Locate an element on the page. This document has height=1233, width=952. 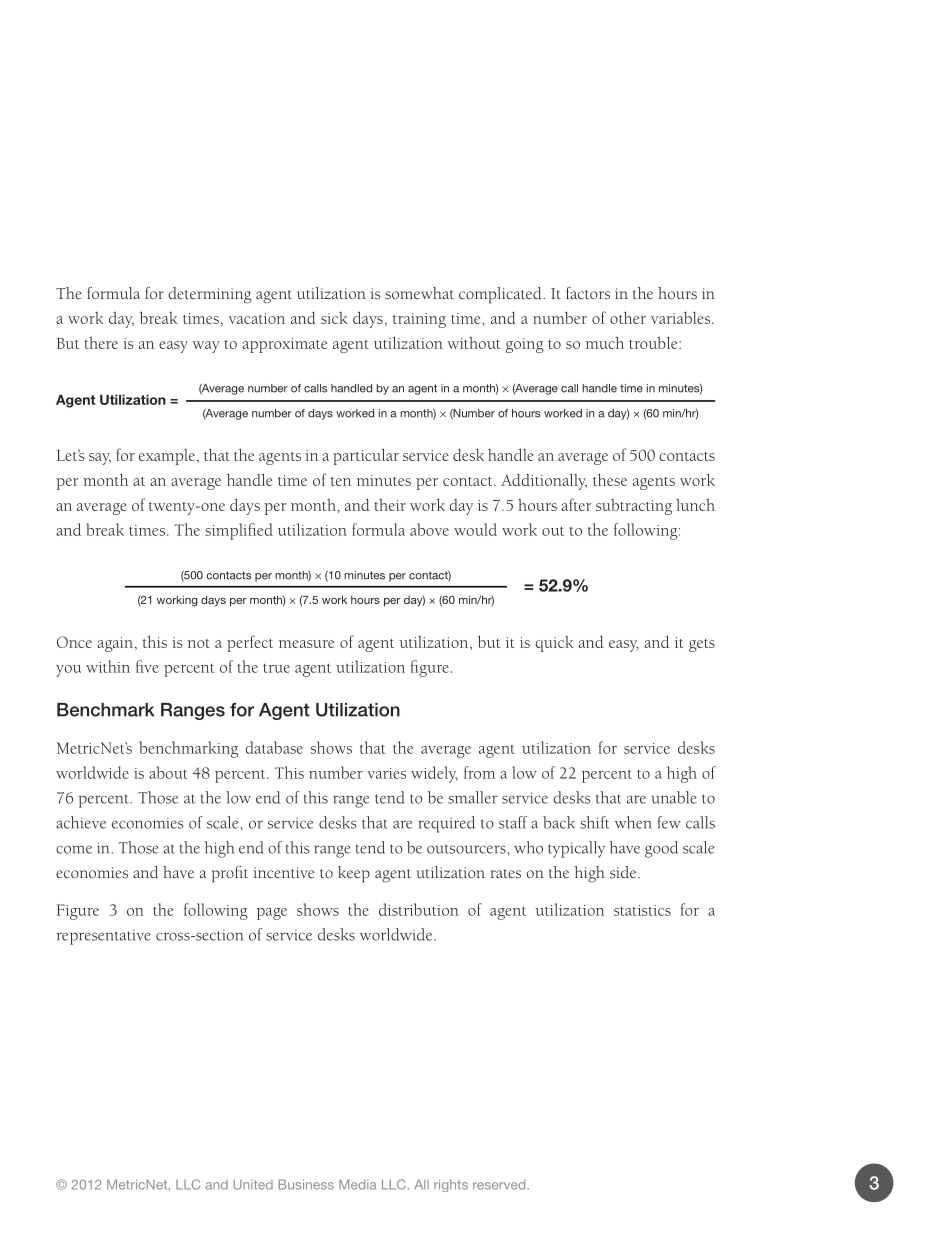
their is located at coordinates (390, 505).
